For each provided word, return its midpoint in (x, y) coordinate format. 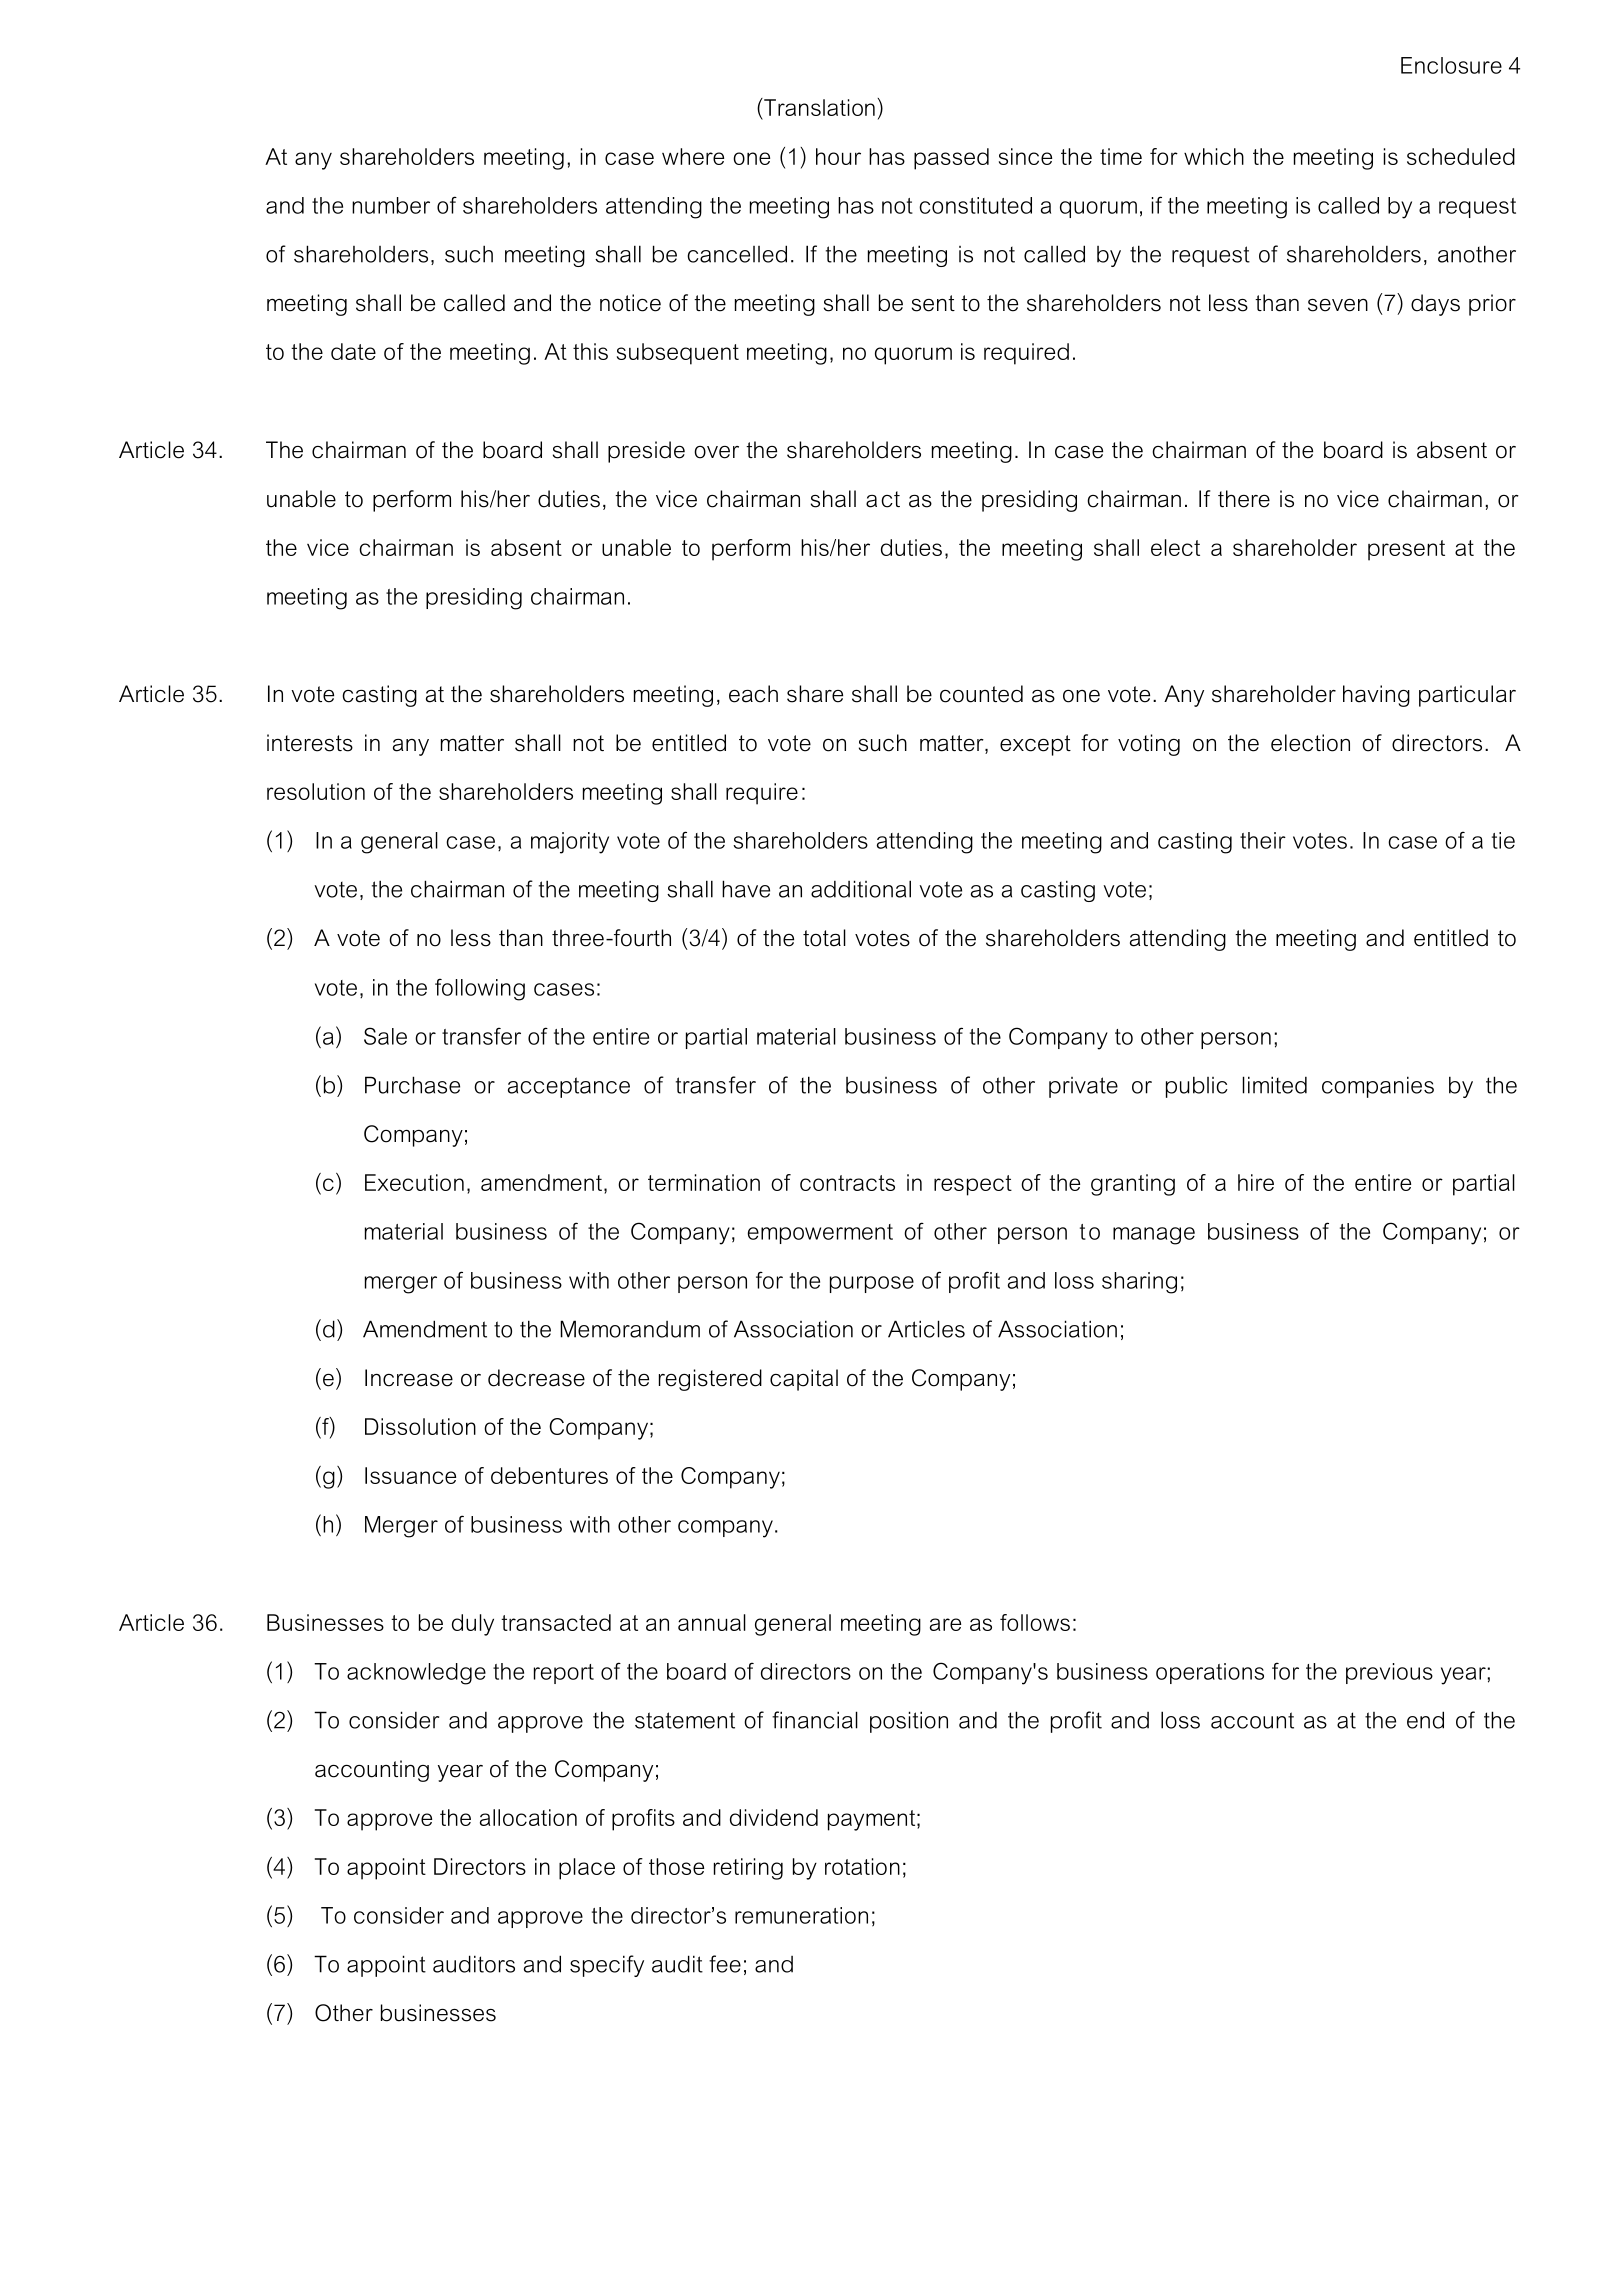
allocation (528, 1817)
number (391, 205)
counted (981, 694)
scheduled (1461, 156)
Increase (409, 1378)
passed (951, 159)
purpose (872, 1284)
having (1376, 696)
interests (310, 743)
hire (1256, 1182)
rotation (862, 1866)
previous (1389, 1673)
